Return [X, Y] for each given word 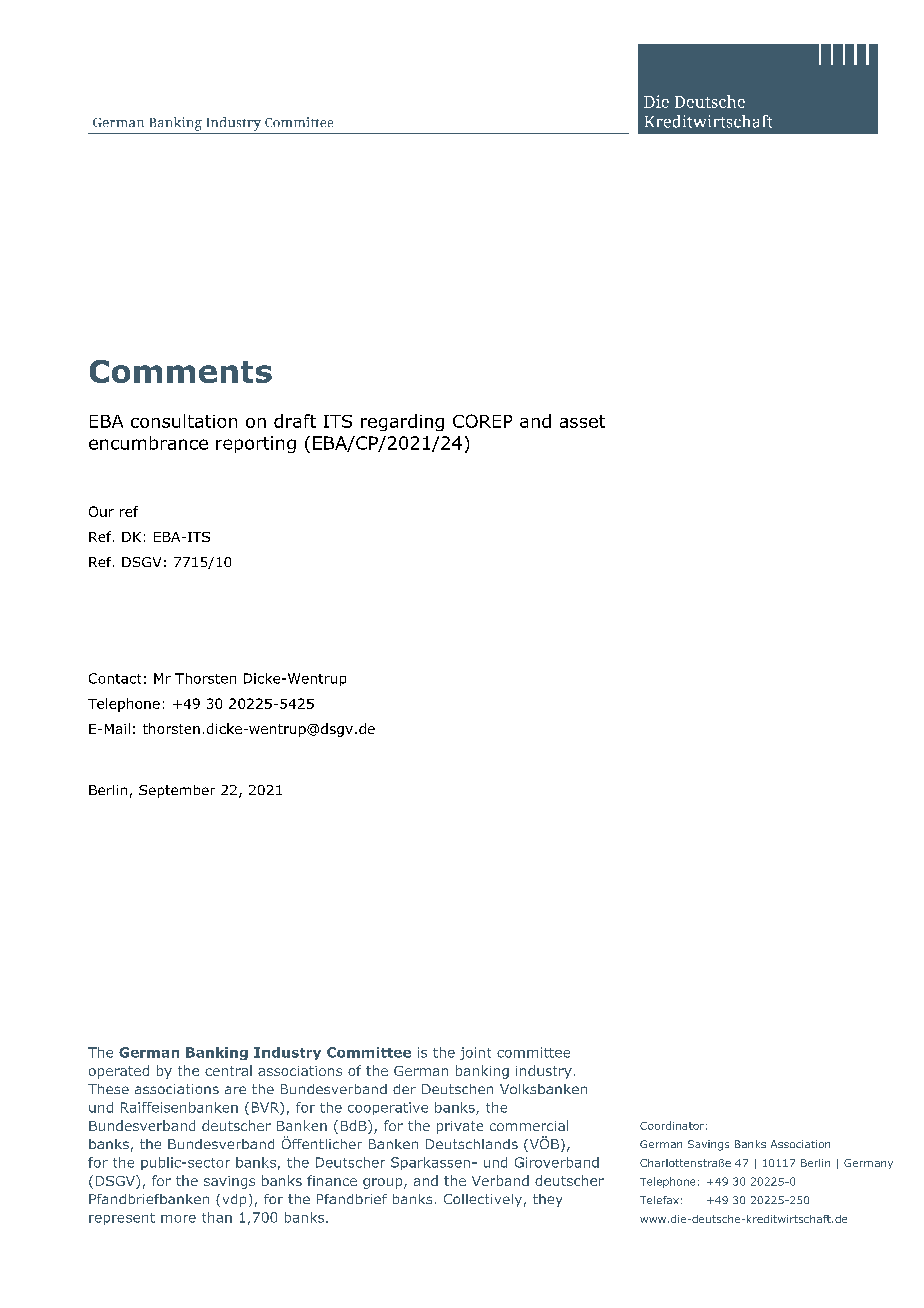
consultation [184, 421]
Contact [115, 678]
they [547, 1200]
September [177, 791]
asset [582, 421]
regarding [402, 422]
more [178, 1219]
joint [475, 1053]
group [384, 1183]
